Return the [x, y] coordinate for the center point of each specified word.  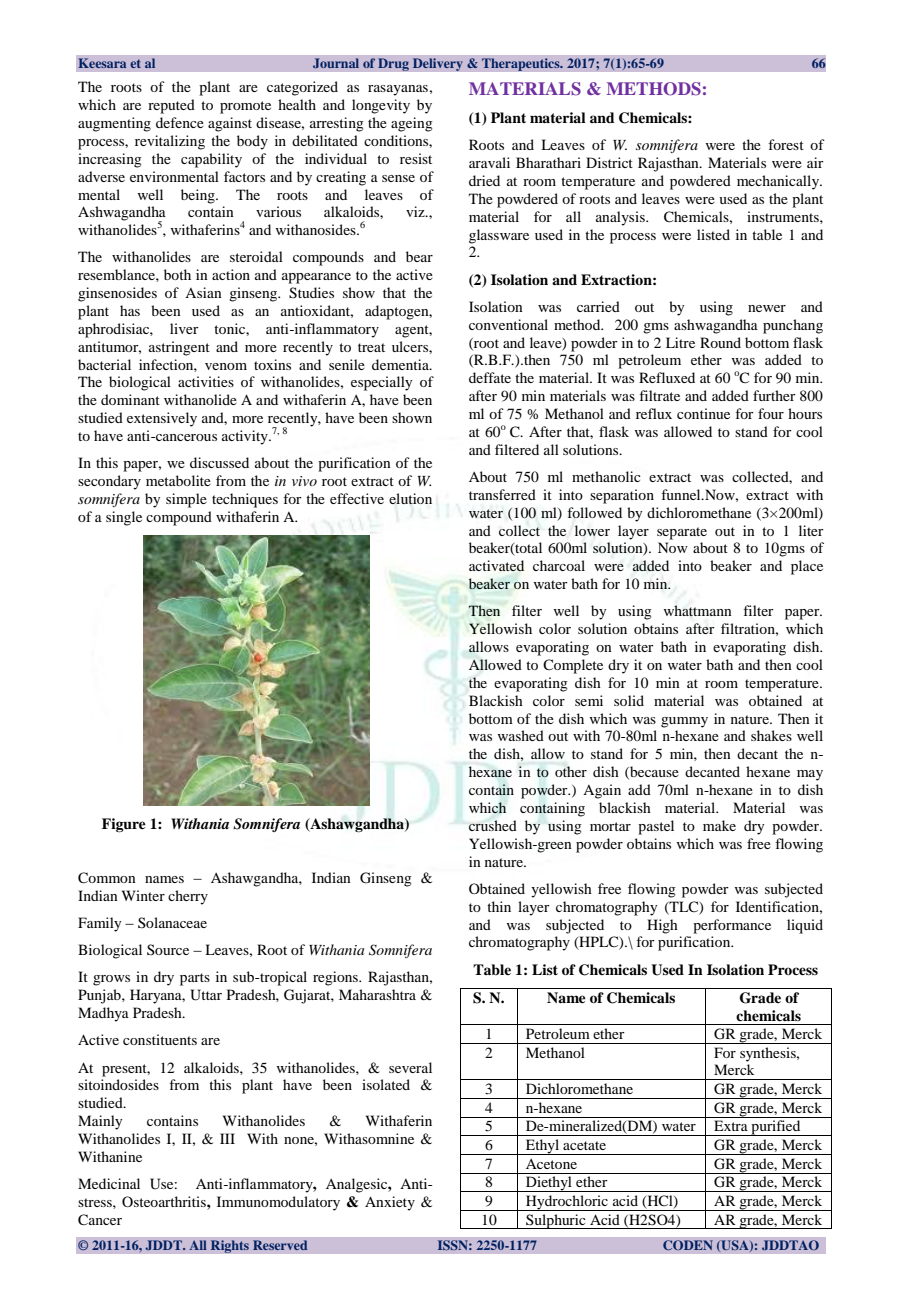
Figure [124, 825]
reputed [171, 106]
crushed [493, 825]
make [719, 825]
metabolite [178, 480]
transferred [502, 494]
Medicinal [109, 1183]
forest [786, 144]
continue [703, 413]
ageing [412, 124]
